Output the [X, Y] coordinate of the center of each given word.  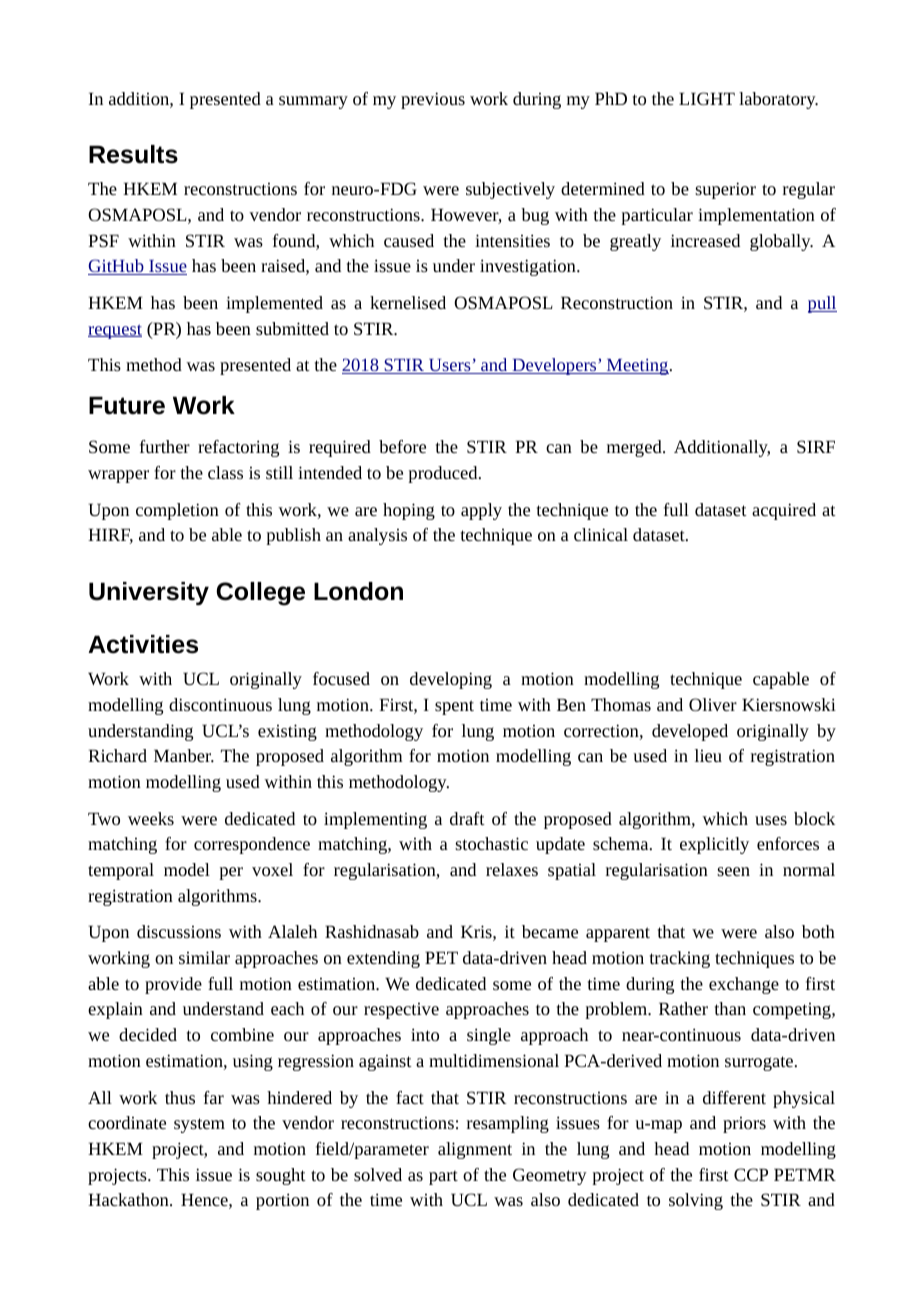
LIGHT [707, 98]
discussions [179, 931]
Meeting [638, 366]
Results [133, 154]
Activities [143, 644]
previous [433, 100]
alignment [475, 1150]
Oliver [713, 704]
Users [450, 366]
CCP [751, 1174]
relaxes [512, 869]
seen [733, 871]
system [199, 1125]
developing [451, 680]
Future [127, 405]
